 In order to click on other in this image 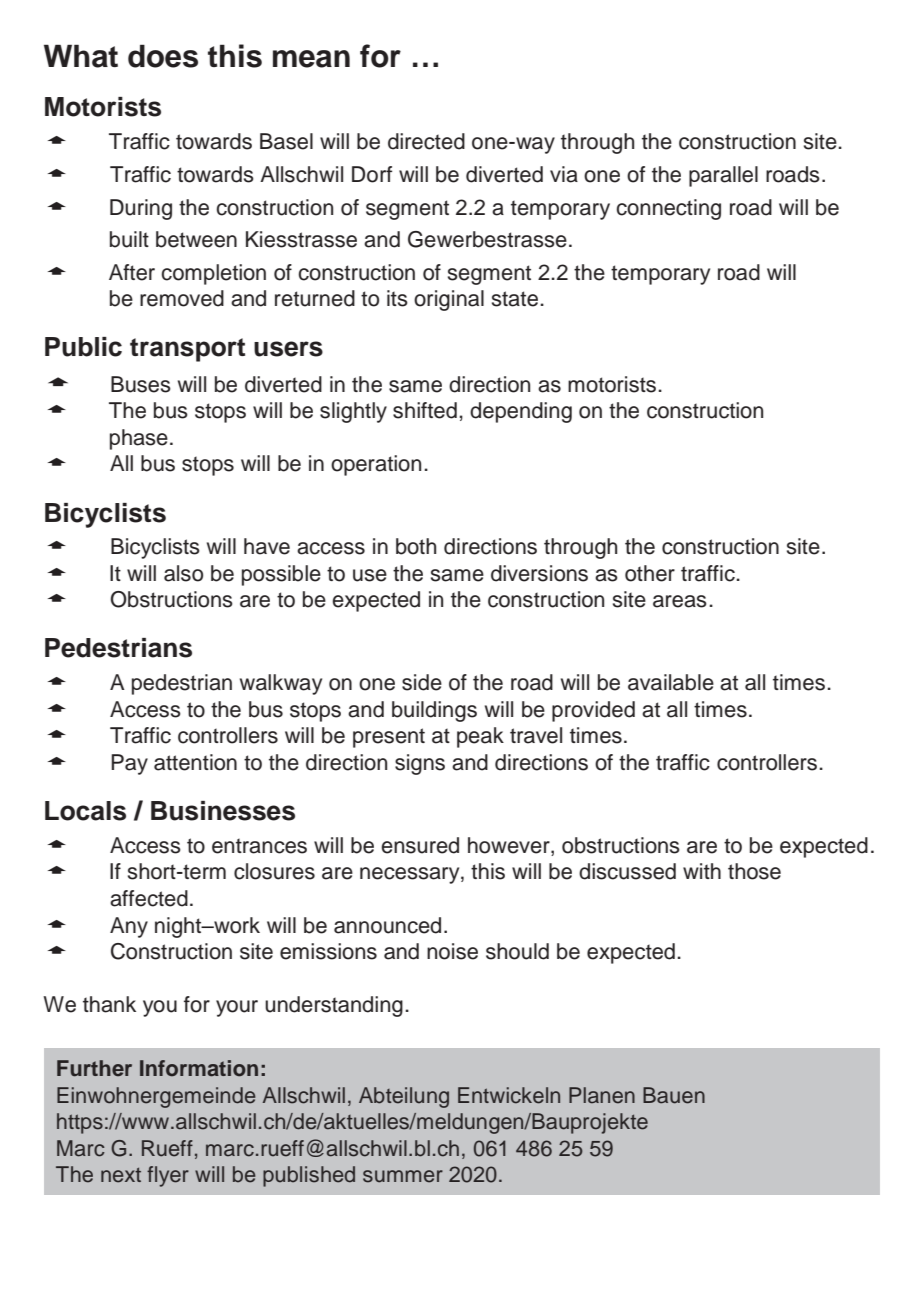, I will do `click(650, 573)`.
